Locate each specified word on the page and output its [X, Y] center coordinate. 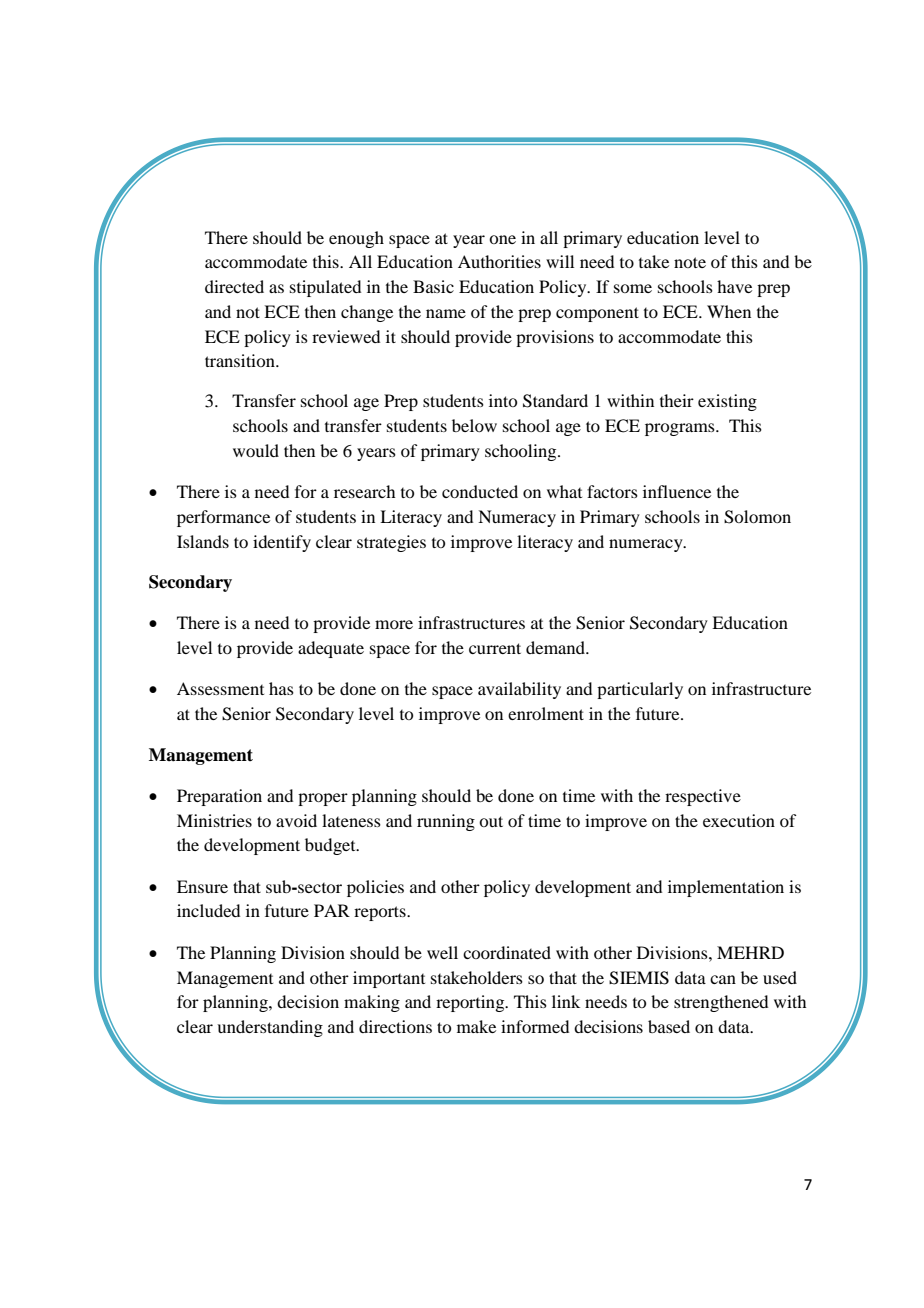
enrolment [546, 713]
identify [282, 543]
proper [323, 799]
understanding [270, 1028]
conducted [480, 491]
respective [703, 797]
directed [234, 286]
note [690, 262]
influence [677, 491]
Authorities [499, 261]
